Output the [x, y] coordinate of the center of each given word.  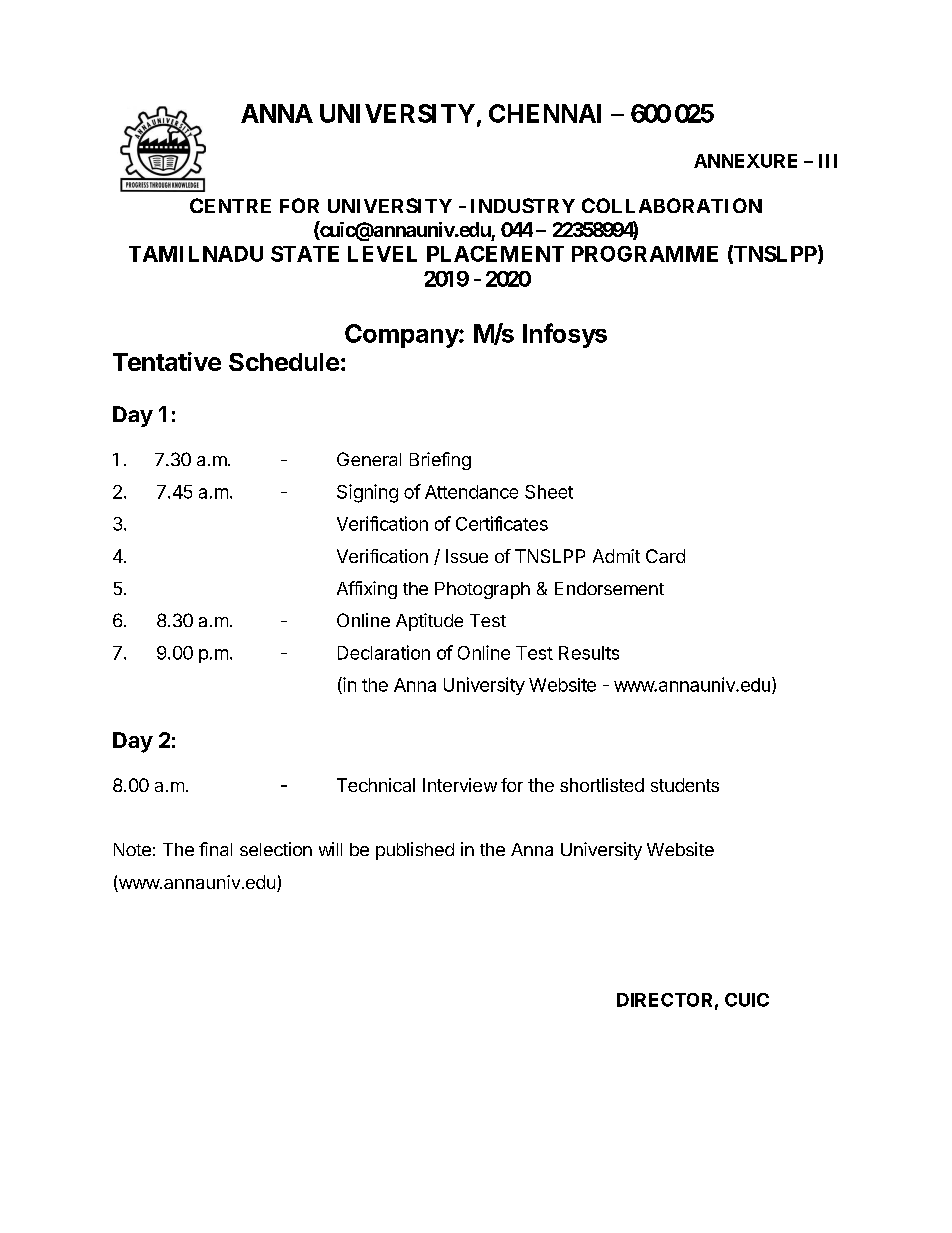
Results [589, 653]
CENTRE [230, 205]
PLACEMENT [495, 254]
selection [276, 849]
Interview [460, 785]
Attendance [471, 492]
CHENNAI [545, 113]
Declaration [384, 652]
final [215, 849]
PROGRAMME [645, 254]
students [685, 785]
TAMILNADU [196, 254]
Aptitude [429, 622]
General [369, 459]
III [828, 161]
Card [665, 556]
